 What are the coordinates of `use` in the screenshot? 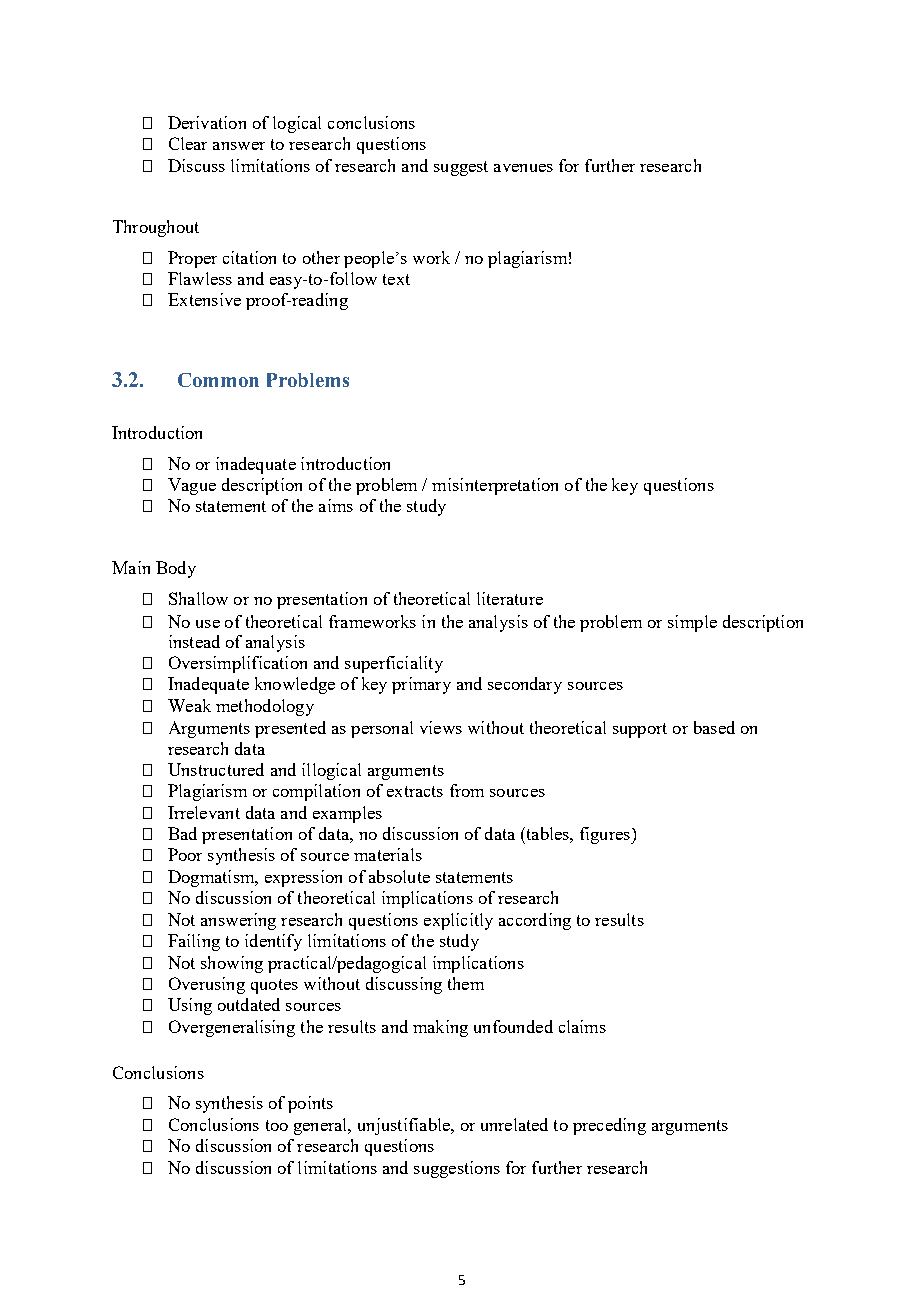 It's located at (208, 624).
